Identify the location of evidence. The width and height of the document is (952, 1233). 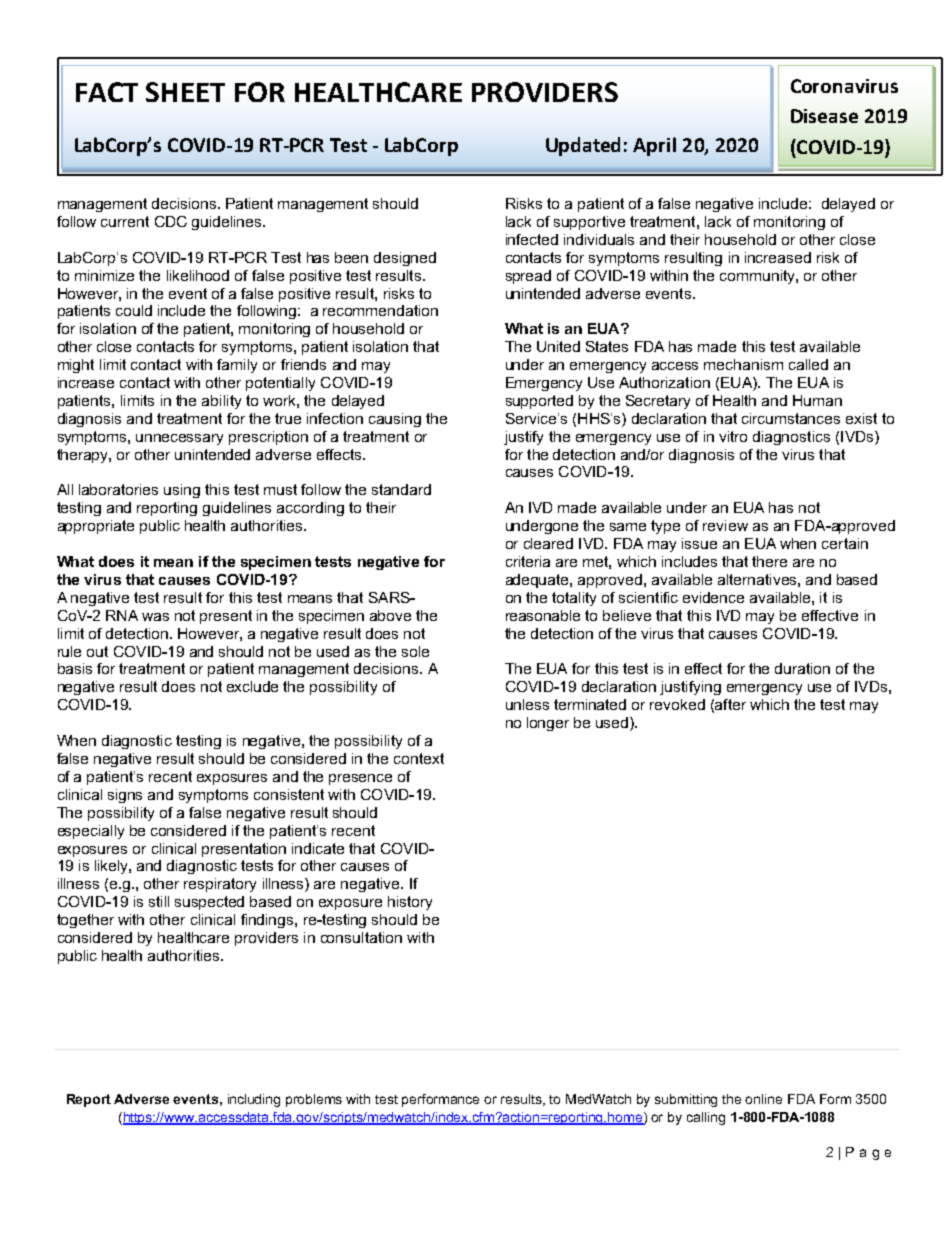
(713, 597).
